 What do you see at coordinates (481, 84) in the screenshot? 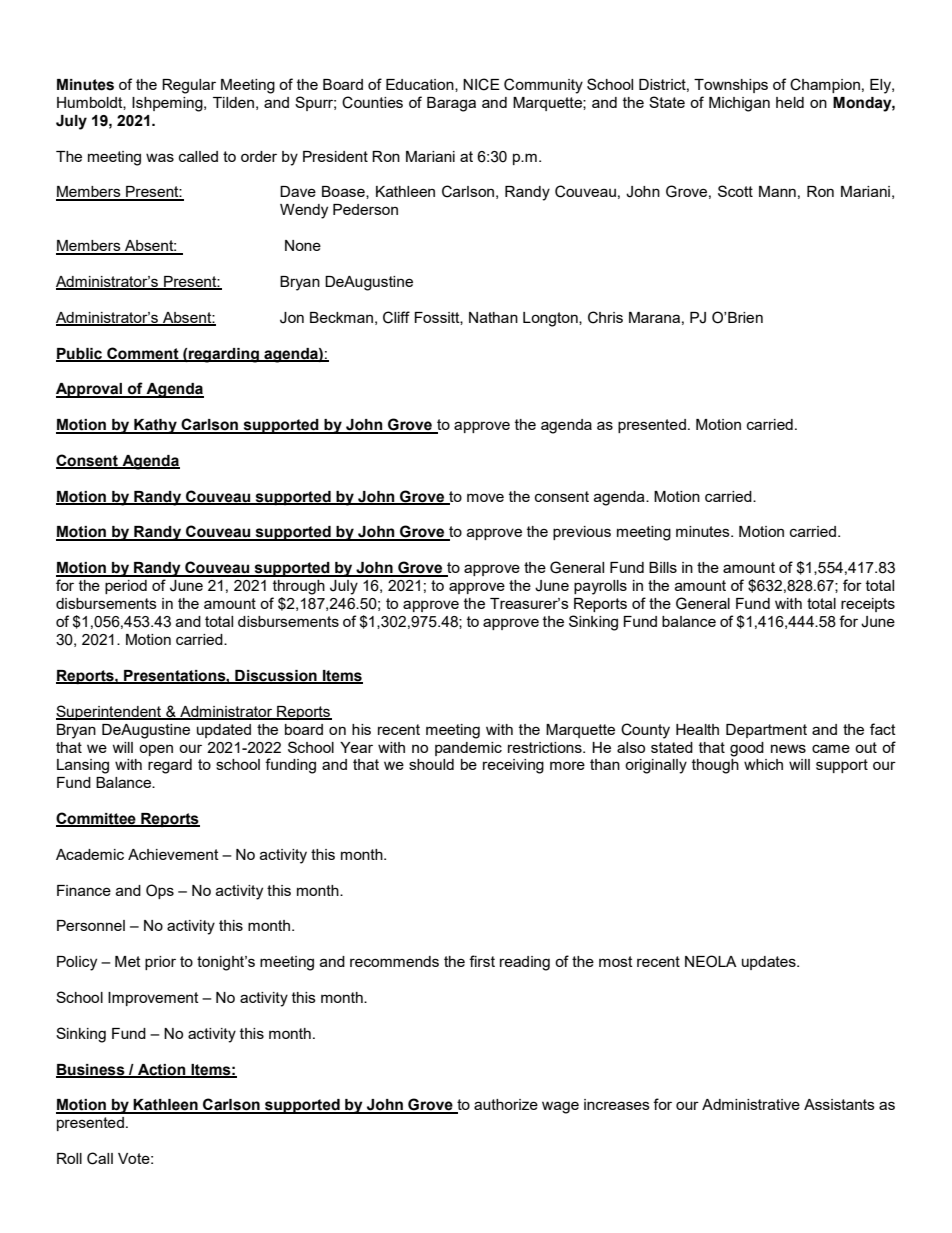
I see `NICE` at bounding box center [481, 84].
